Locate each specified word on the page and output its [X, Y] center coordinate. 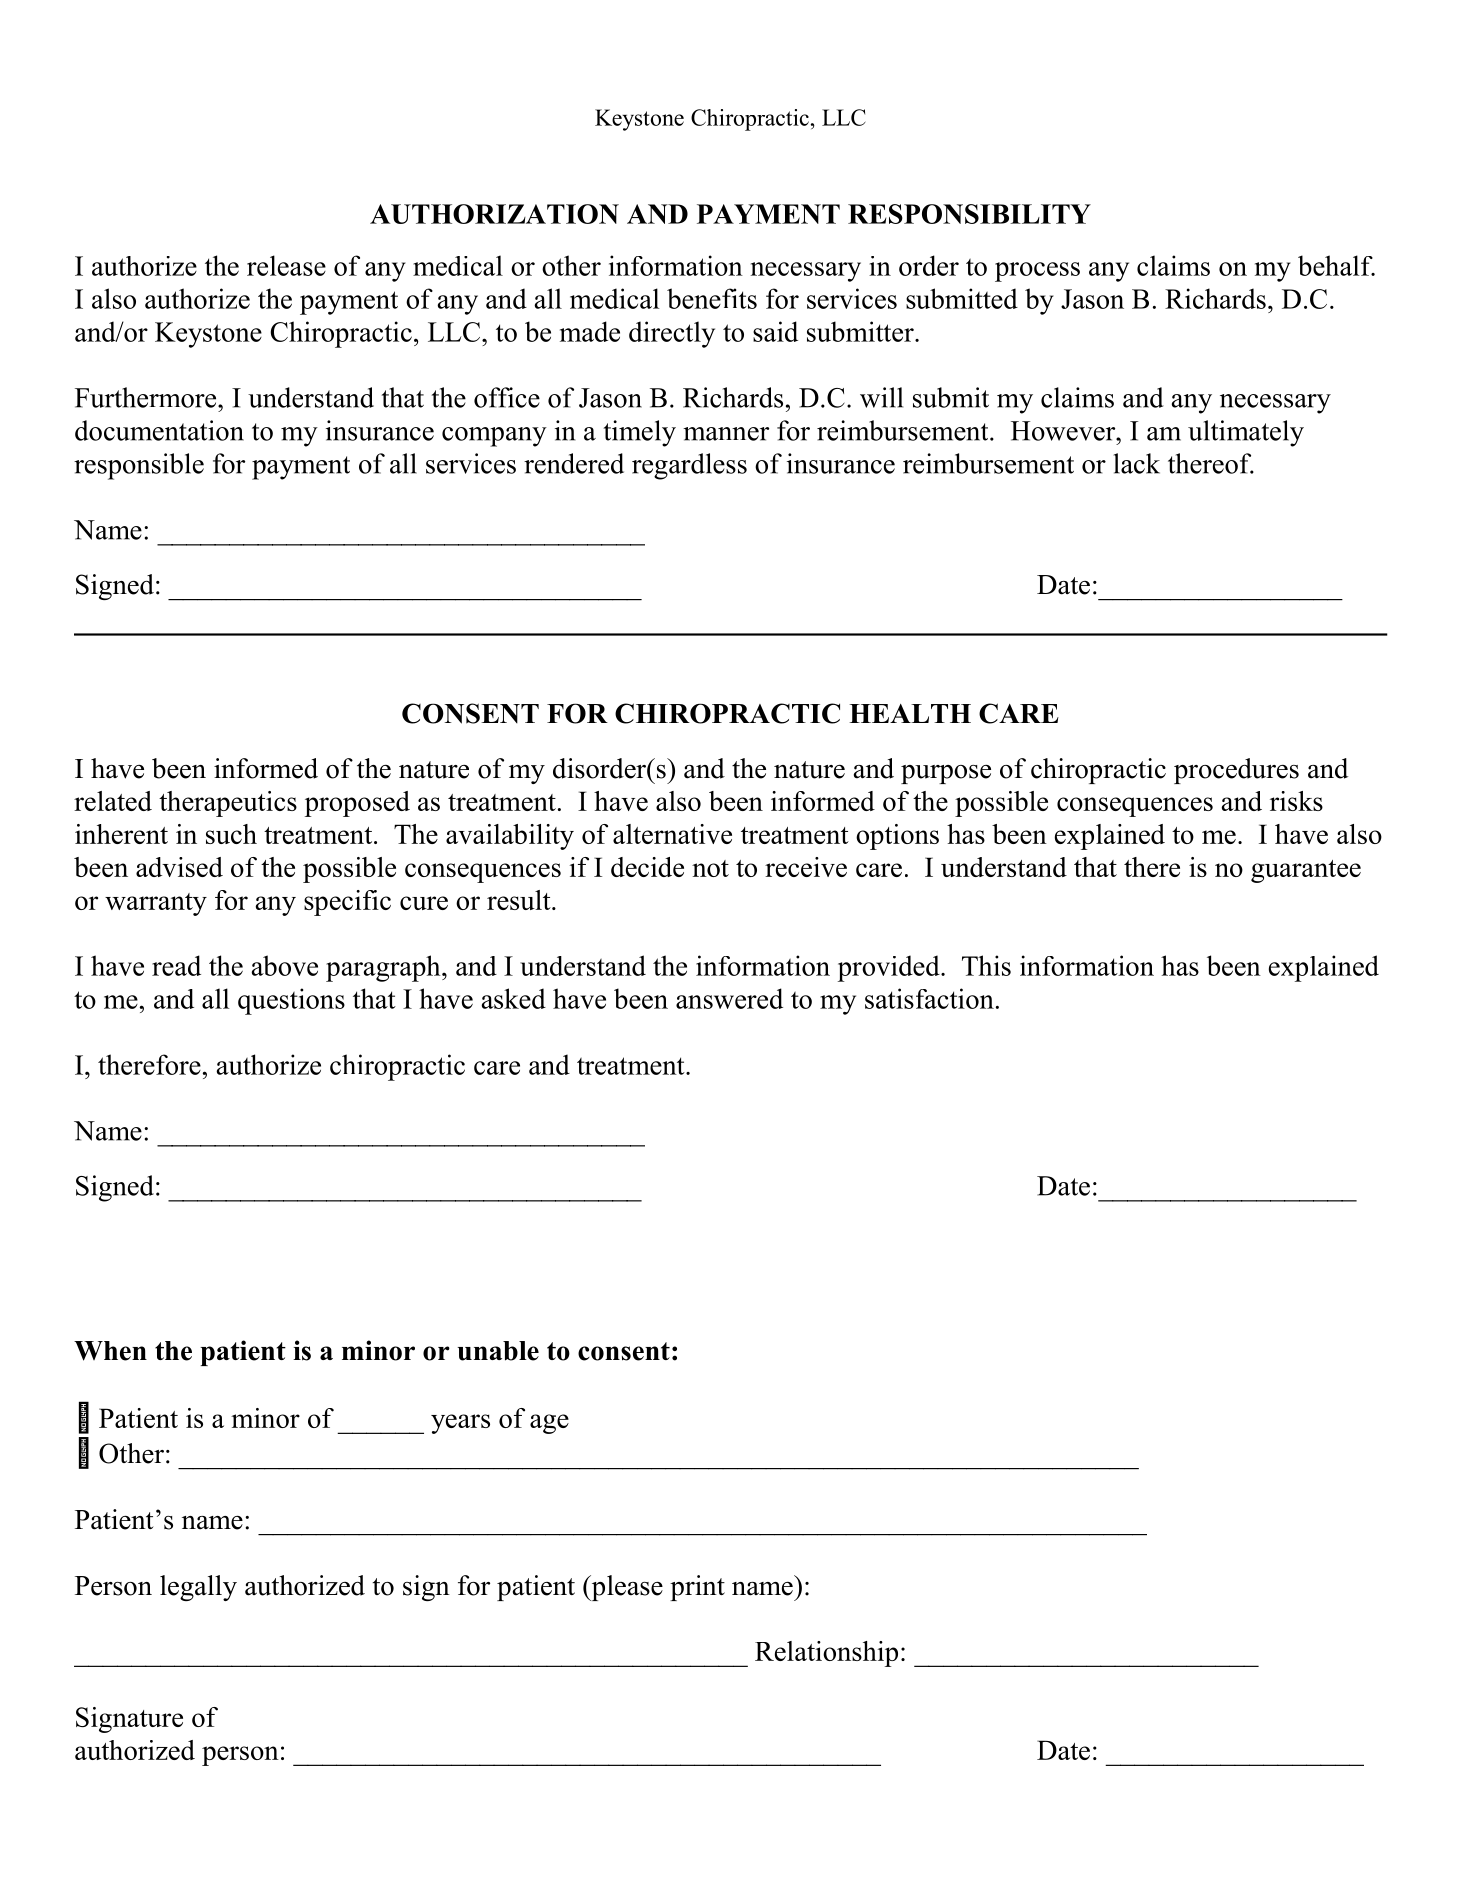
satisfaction [929, 998]
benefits [712, 298]
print [697, 1588]
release [286, 265]
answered [729, 998]
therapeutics [228, 804]
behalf [1336, 265]
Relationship [826, 1654]
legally [198, 1588]
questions [291, 1001]
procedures [1236, 771]
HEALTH [910, 713]
